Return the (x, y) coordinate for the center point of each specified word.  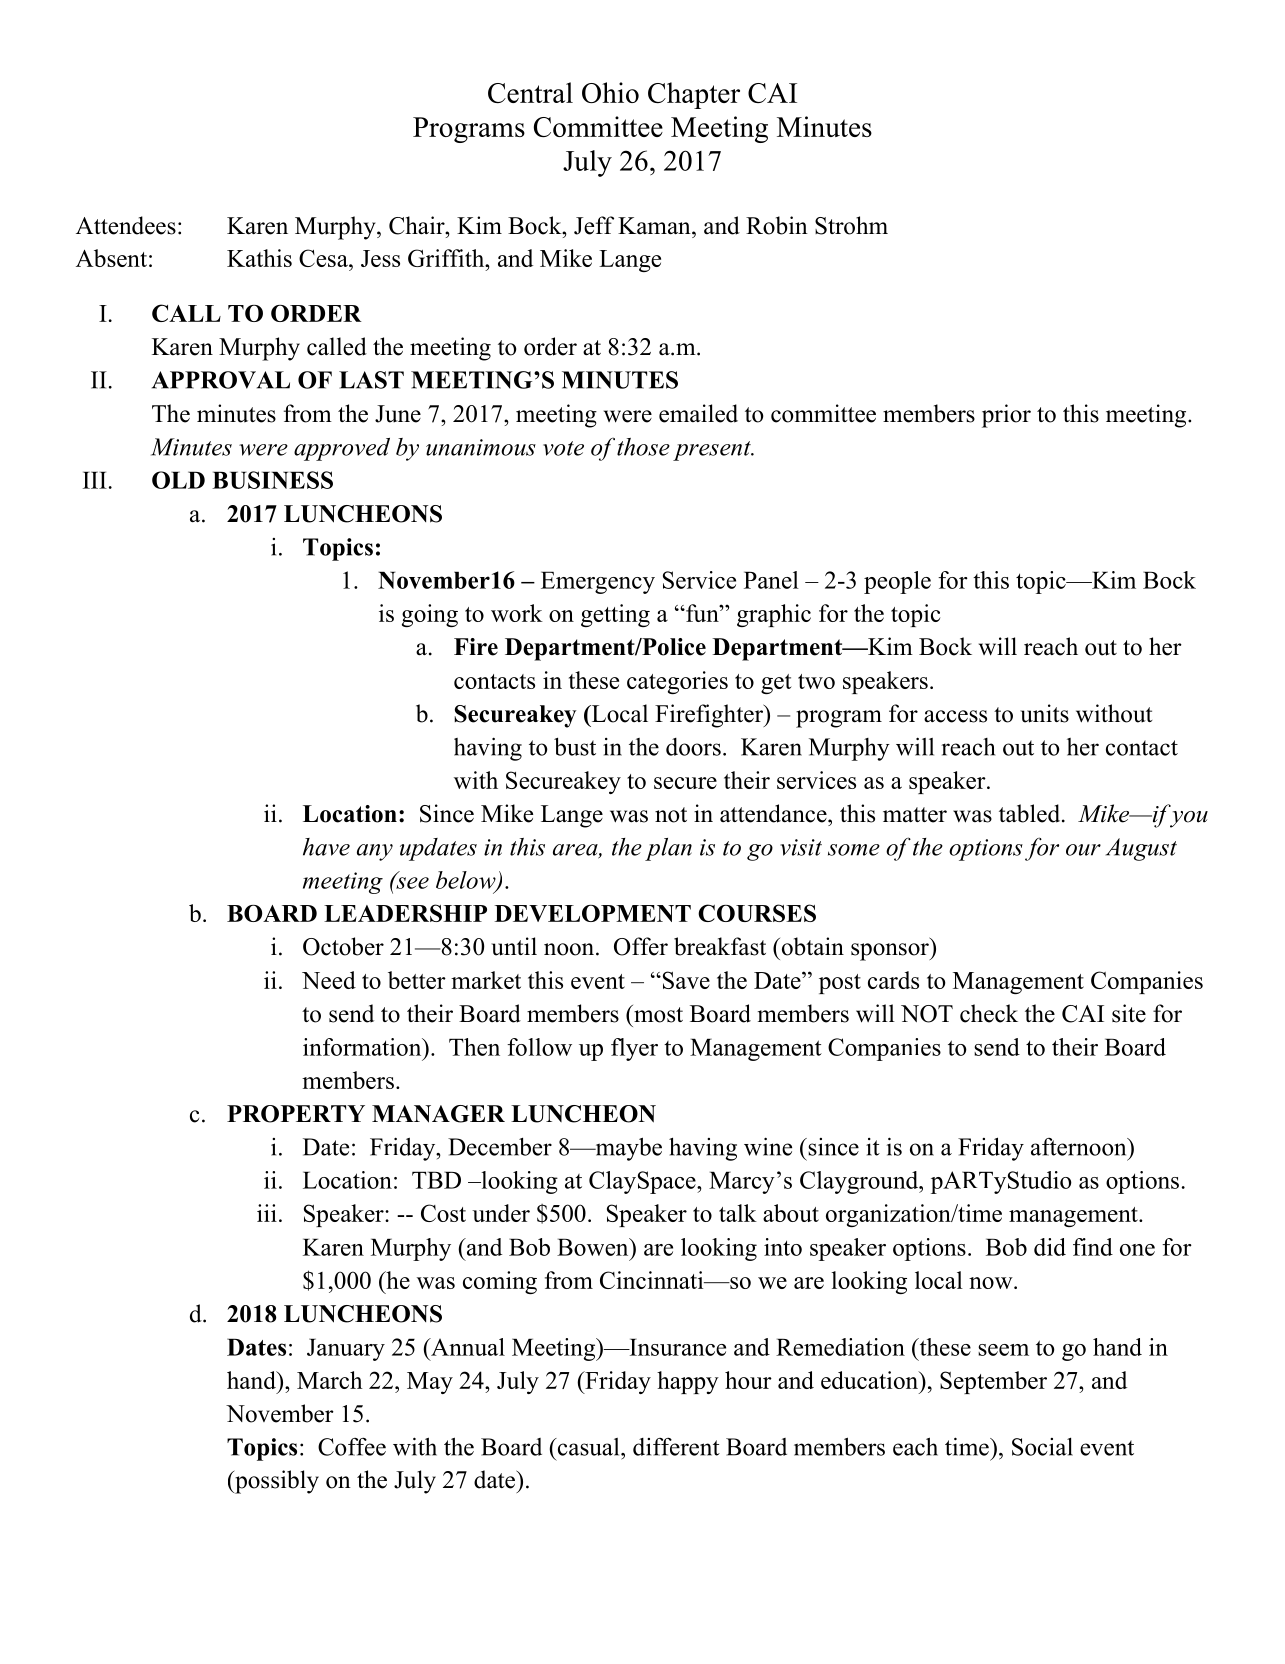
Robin (777, 225)
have (326, 847)
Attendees (126, 225)
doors (693, 747)
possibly (276, 1482)
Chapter (694, 95)
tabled (1031, 813)
